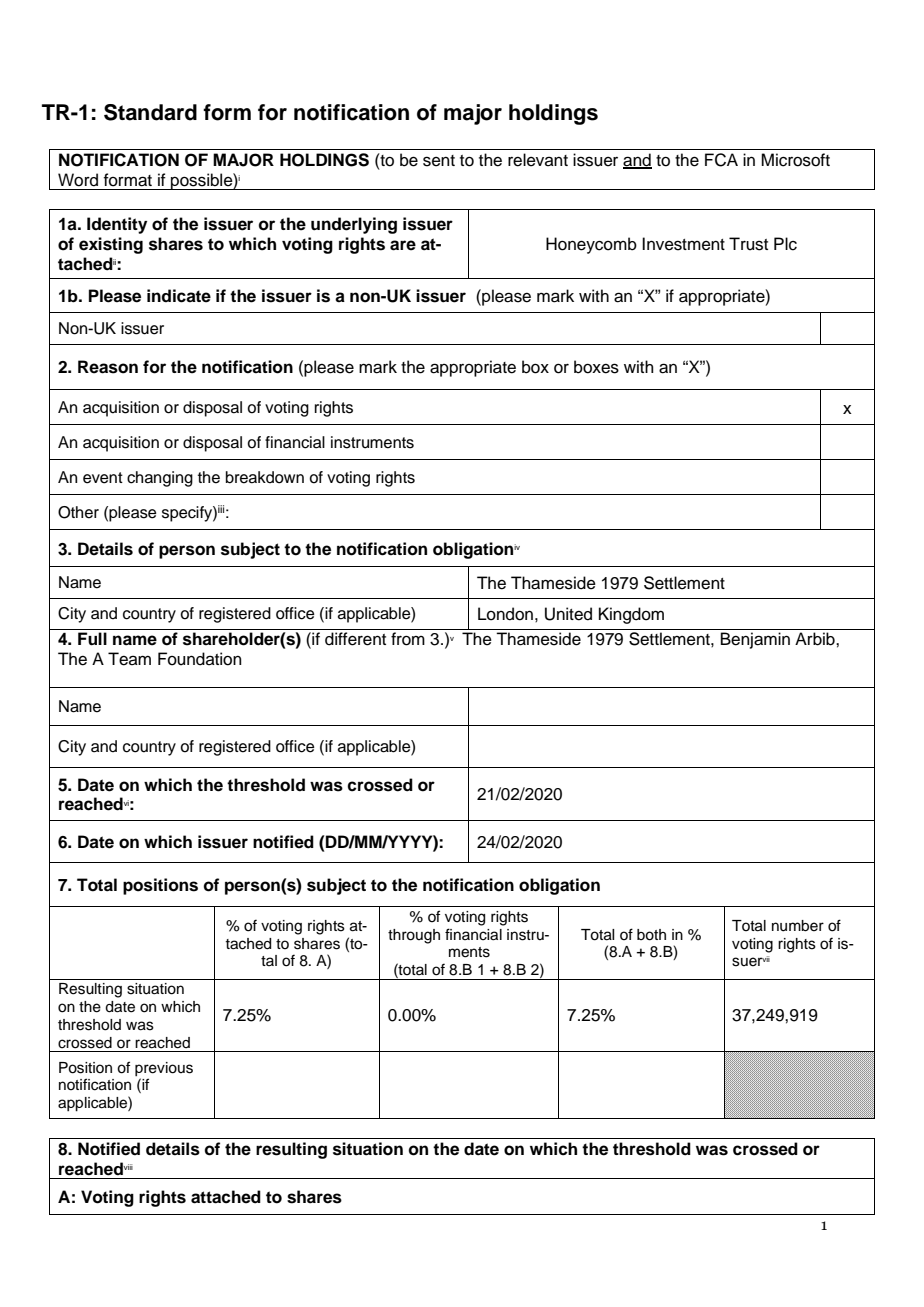 This screenshot has width=924, height=1307. I want to click on through, so click(414, 936).
